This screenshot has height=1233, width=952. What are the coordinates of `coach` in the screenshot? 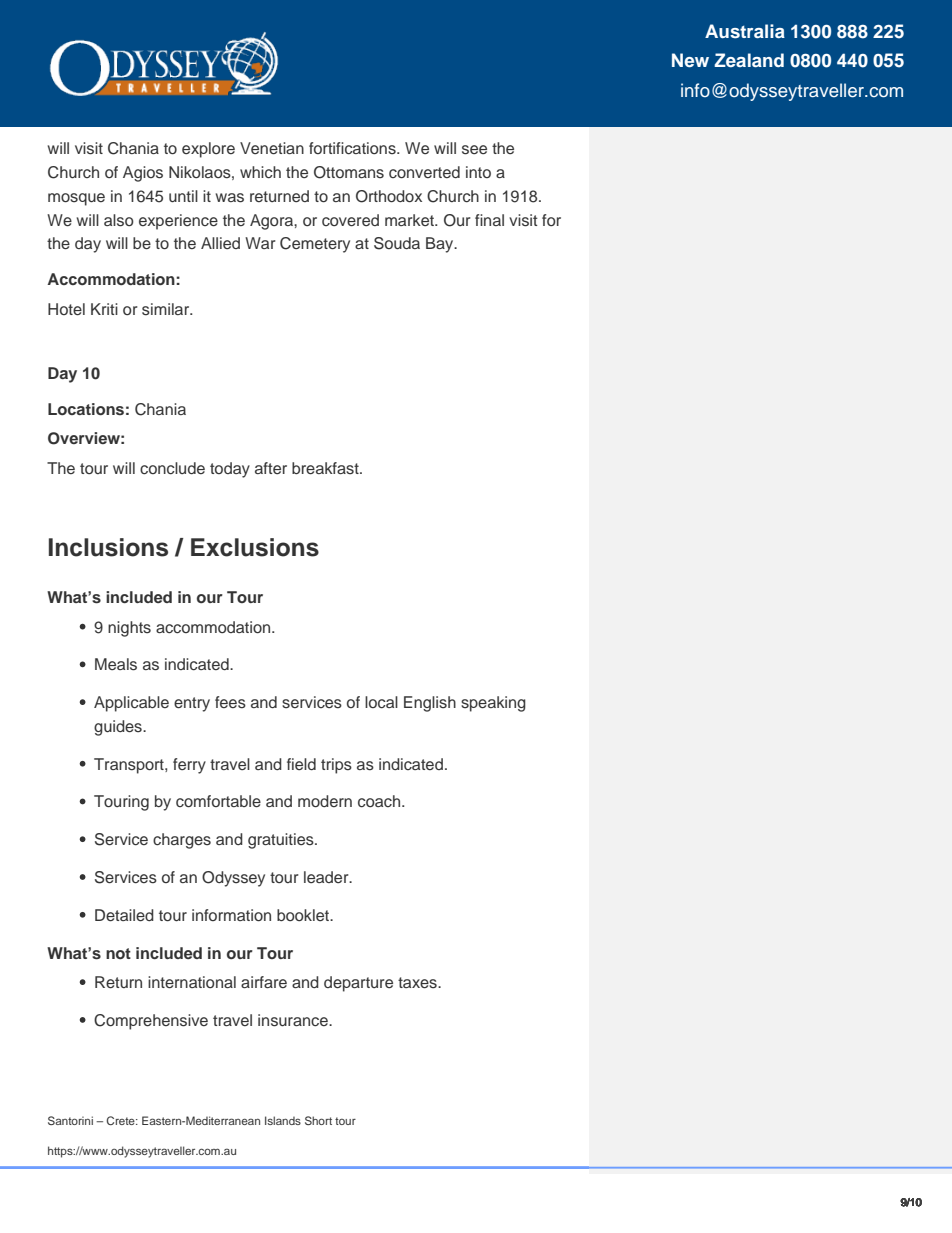 It's located at (380, 801).
